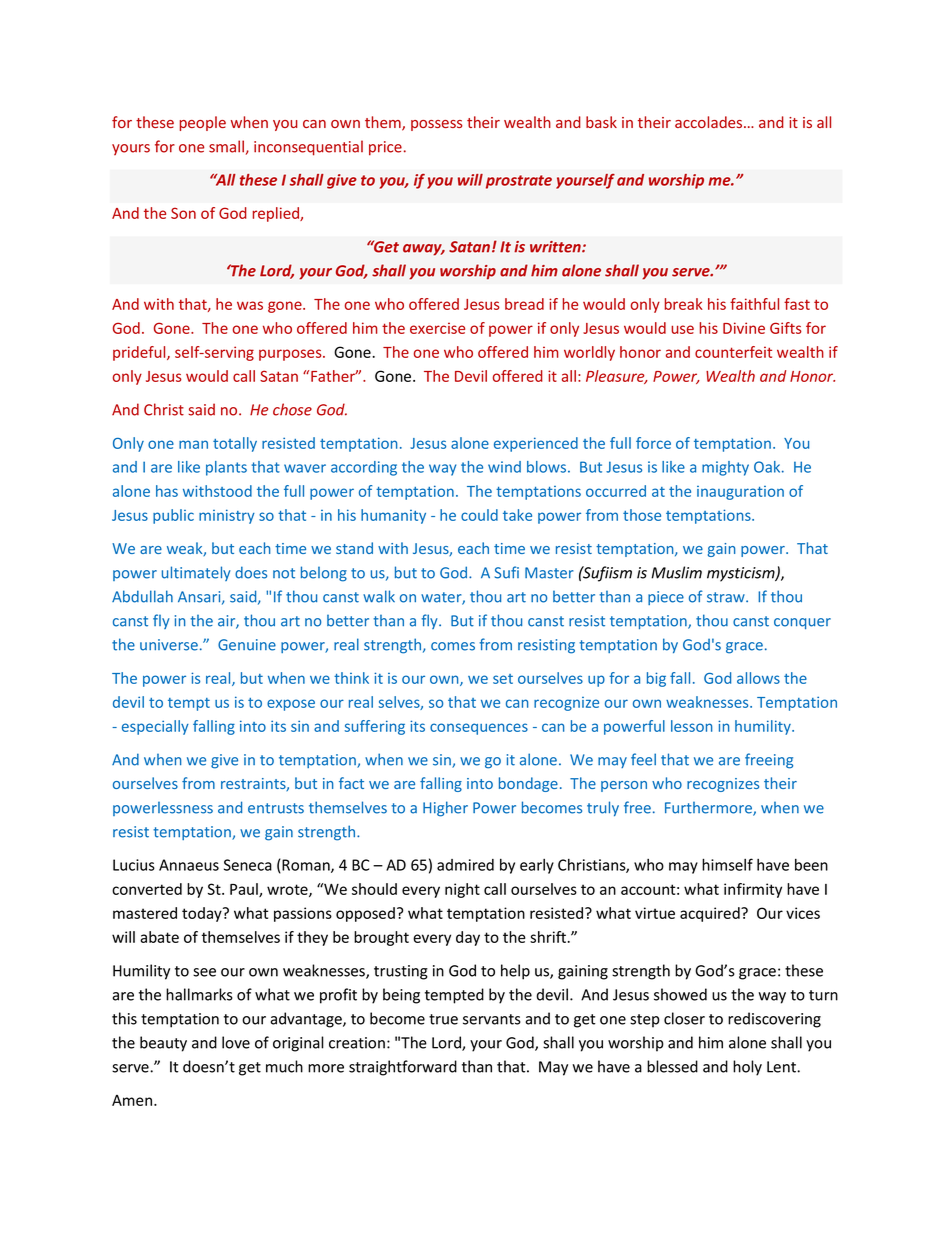 The image size is (952, 1233). What do you see at coordinates (710, 122) in the screenshot?
I see `accolades` at bounding box center [710, 122].
